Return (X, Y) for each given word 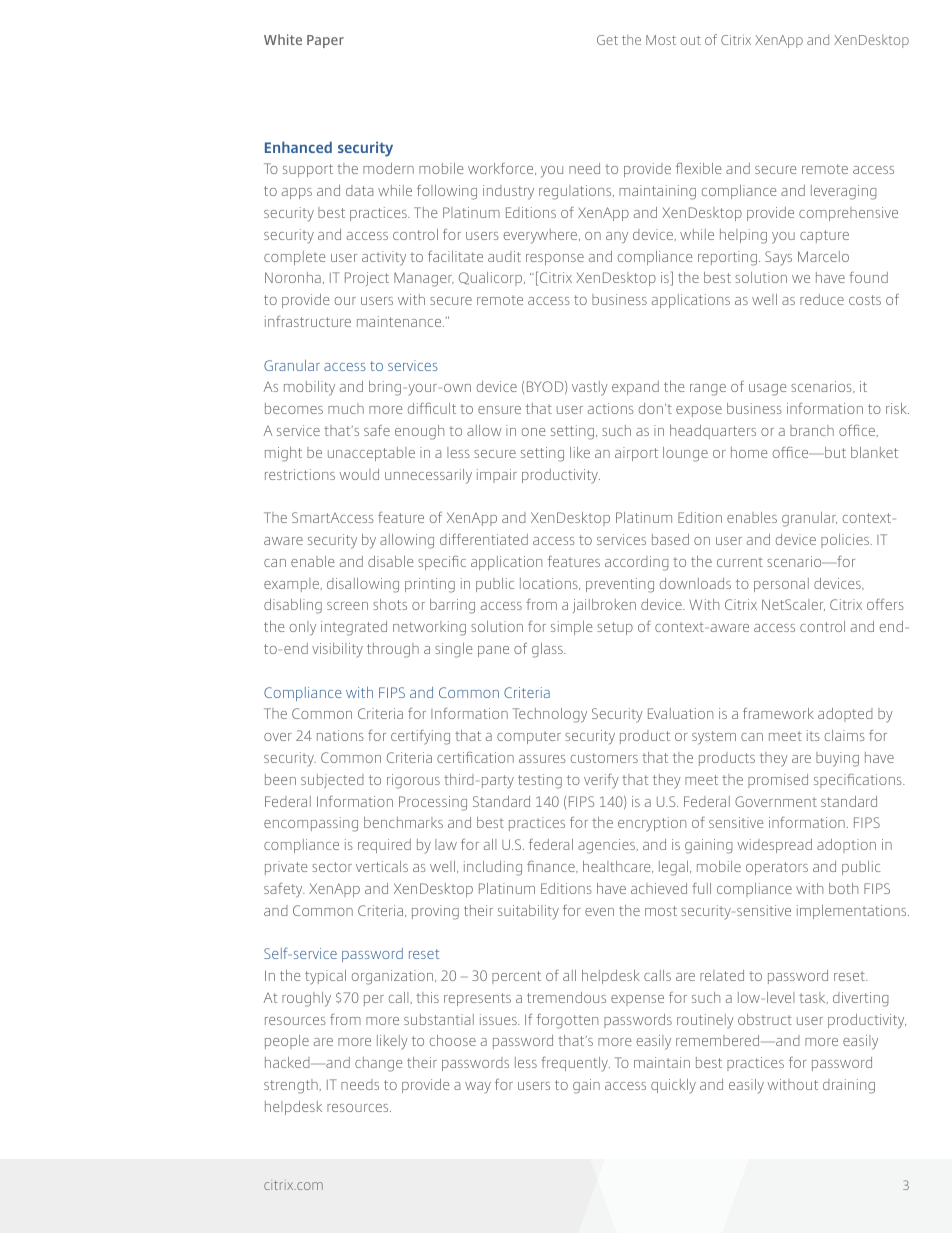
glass (548, 650)
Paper (325, 41)
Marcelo (823, 256)
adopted (845, 715)
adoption (846, 846)
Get (607, 40)
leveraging (844, 192)
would (359, 474)
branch (812, 430)
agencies (608, 846)
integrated (354, 628)
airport (636, 454)
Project (367, 279)
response (555, 259)
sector (332, 867)
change (378, 1064)
